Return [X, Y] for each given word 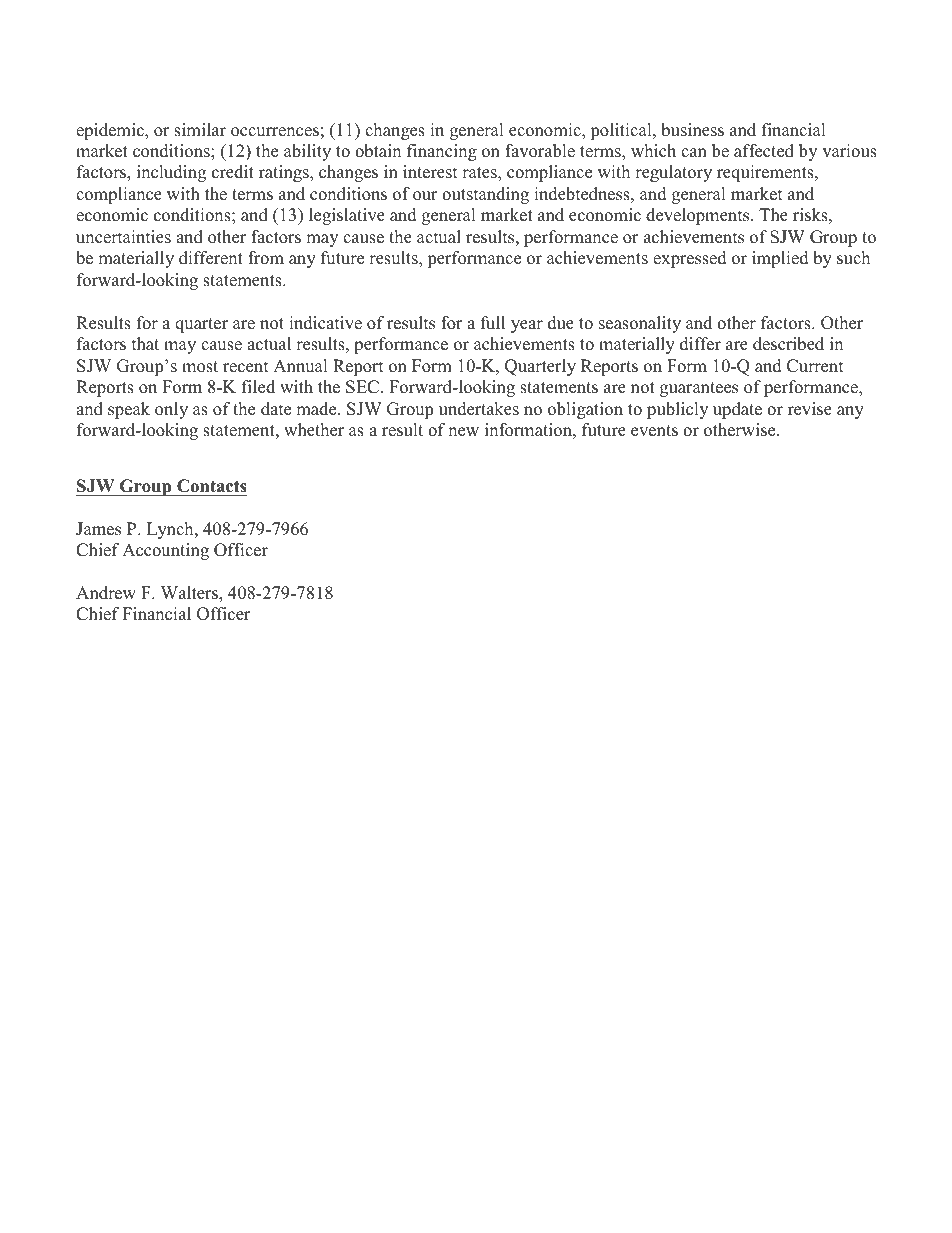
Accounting [165, 551]
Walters [190, 594]
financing [442, 152]
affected [764, 151]
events [654, 431]
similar [200, 130]
